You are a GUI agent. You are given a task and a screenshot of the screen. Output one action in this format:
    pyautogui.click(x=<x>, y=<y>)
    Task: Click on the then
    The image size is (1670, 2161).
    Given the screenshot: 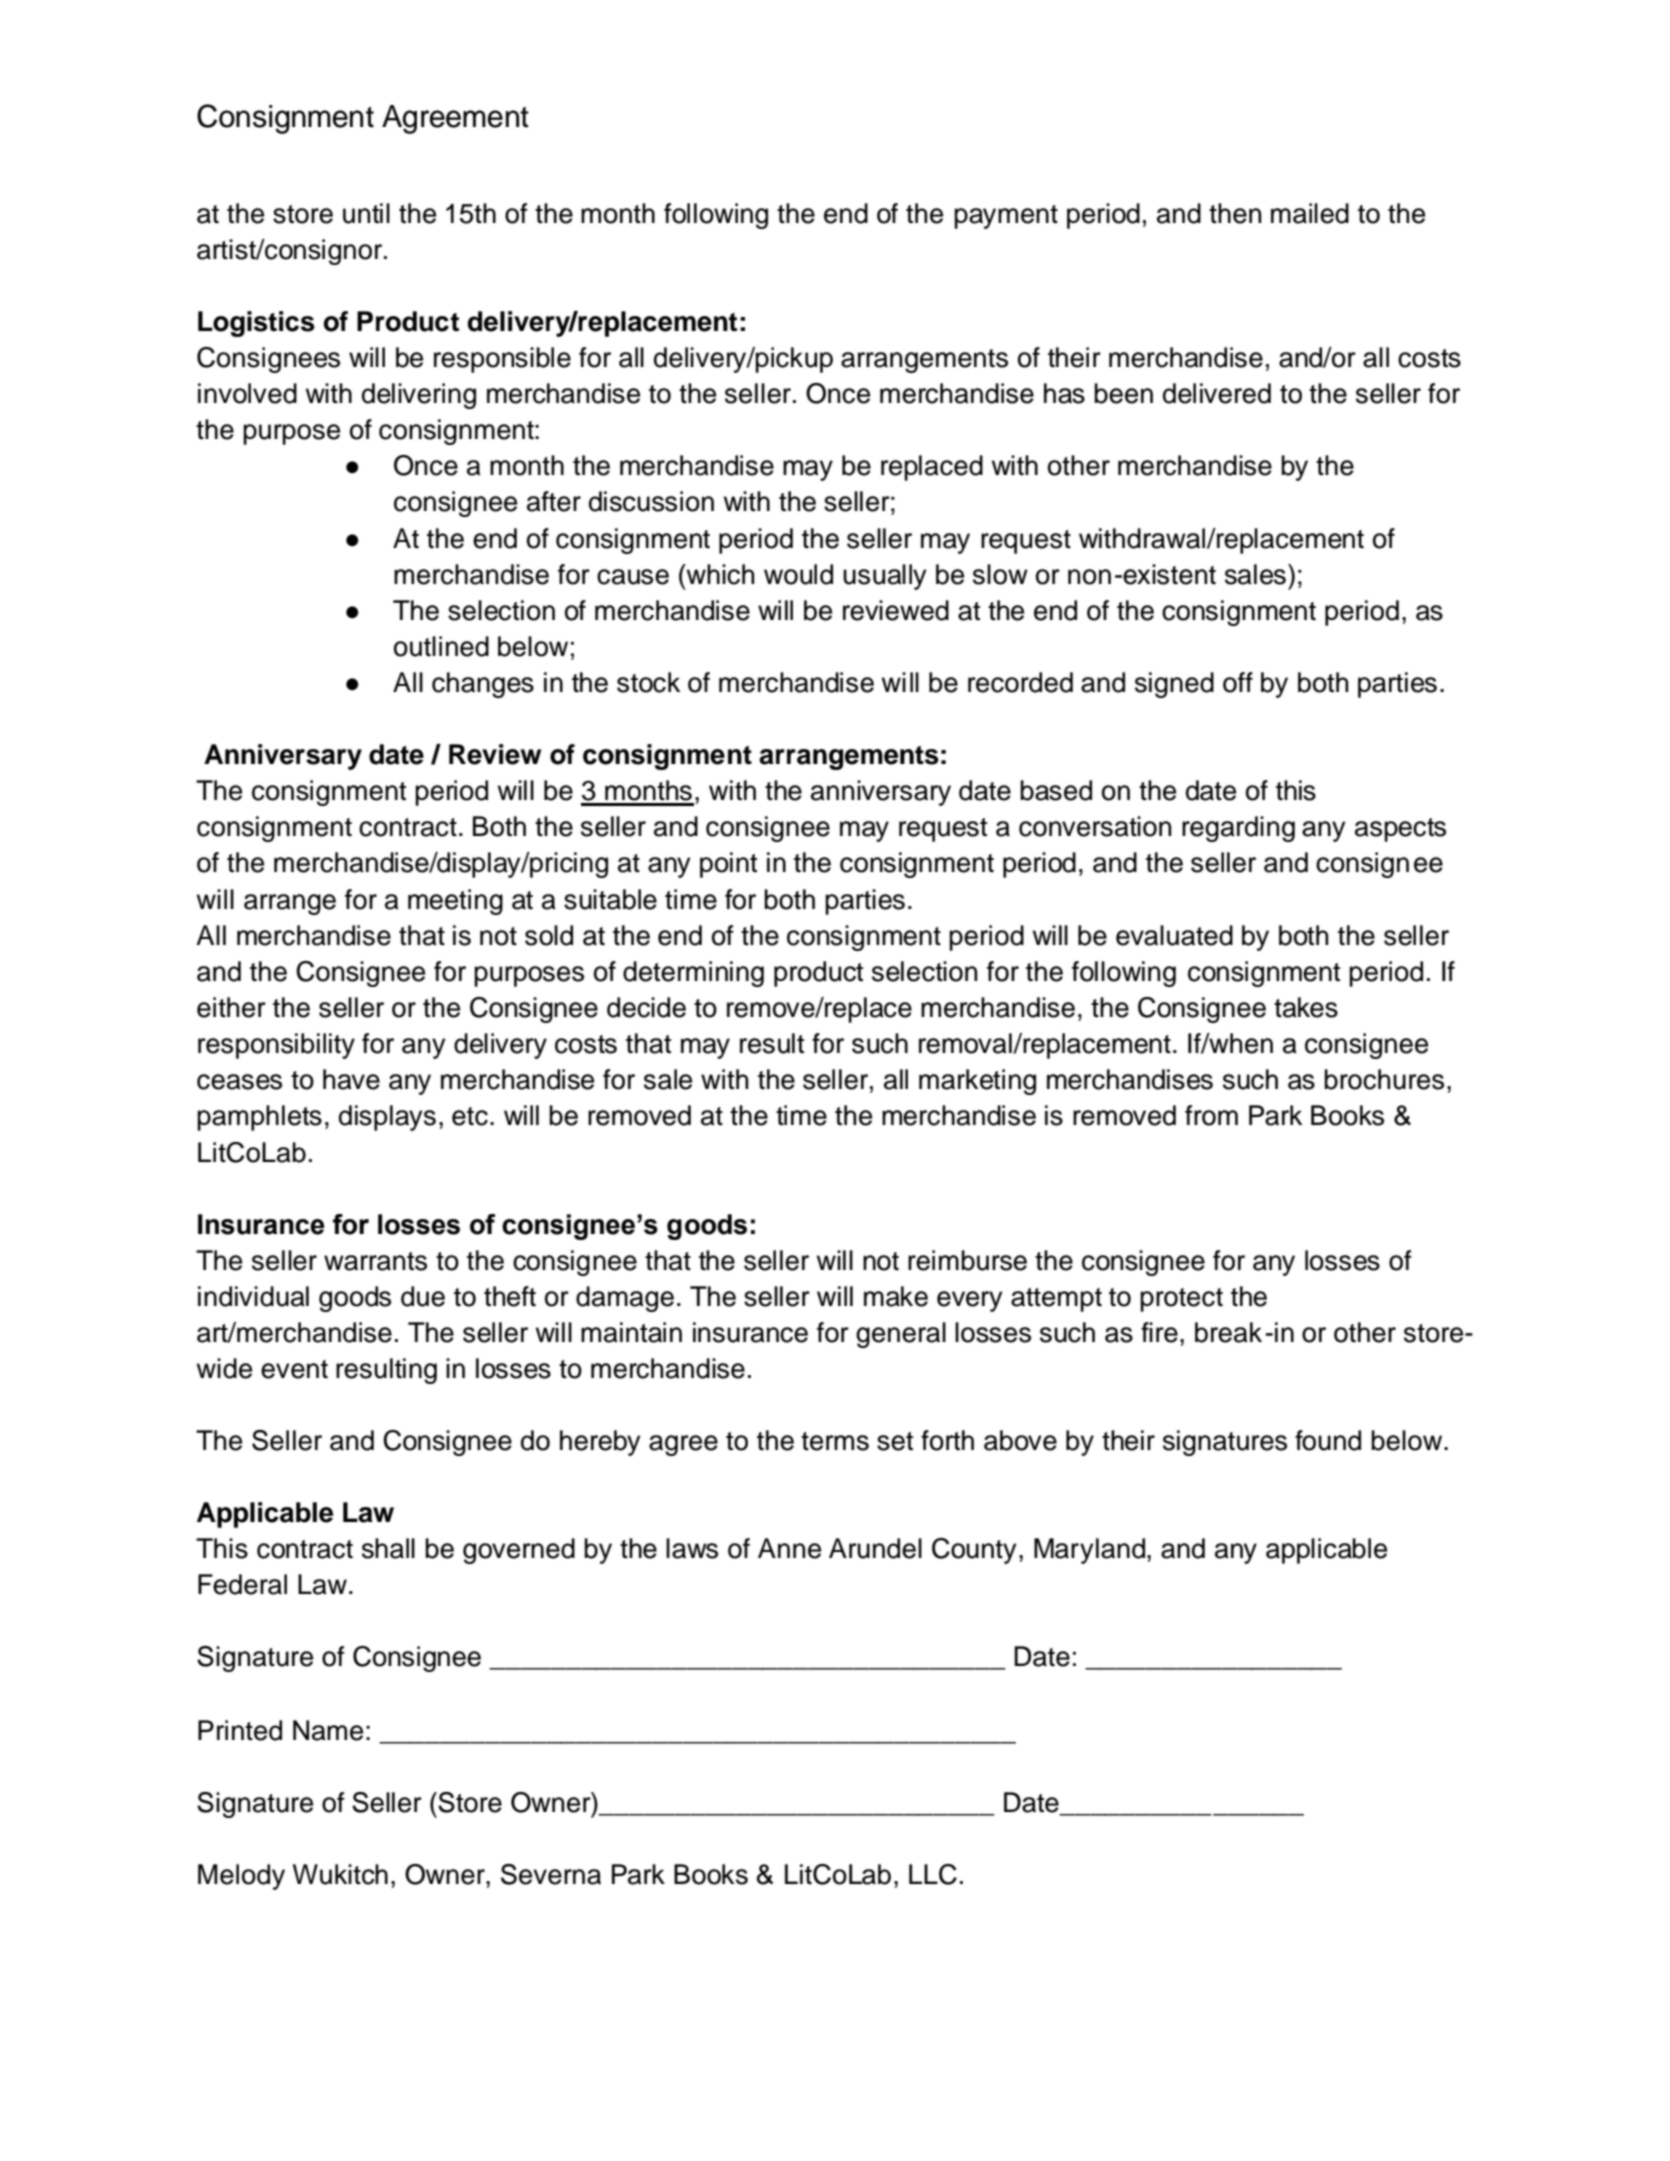 What is the action you would take?
    pyautogui.click(x=1235, y=213)
